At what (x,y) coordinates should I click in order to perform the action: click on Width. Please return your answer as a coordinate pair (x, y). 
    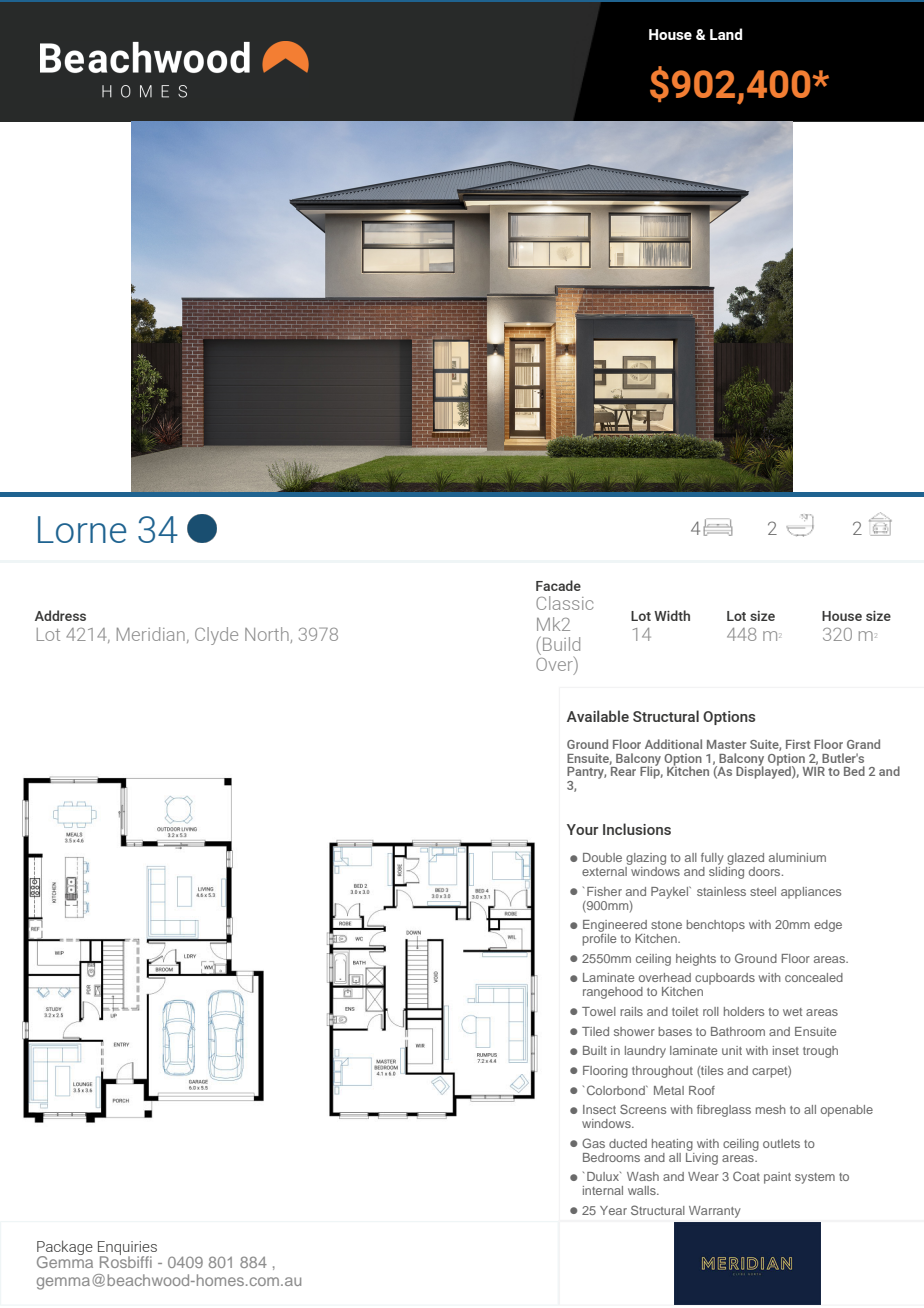
    Looking at the image, I should click on (672, 615).
